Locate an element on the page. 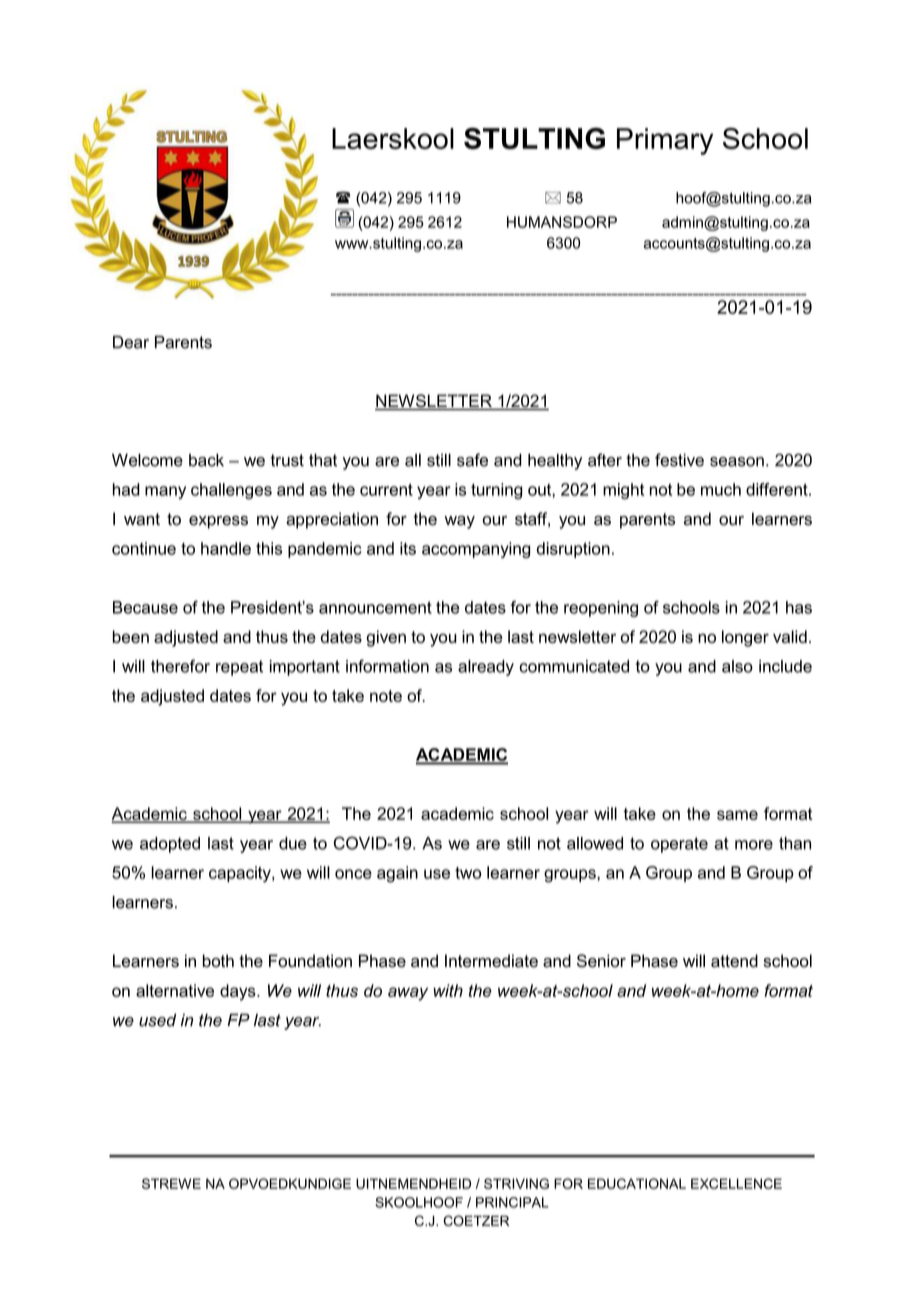 The width and height of the image is (924, 1308). turning is located at coordinates (496, 491).
